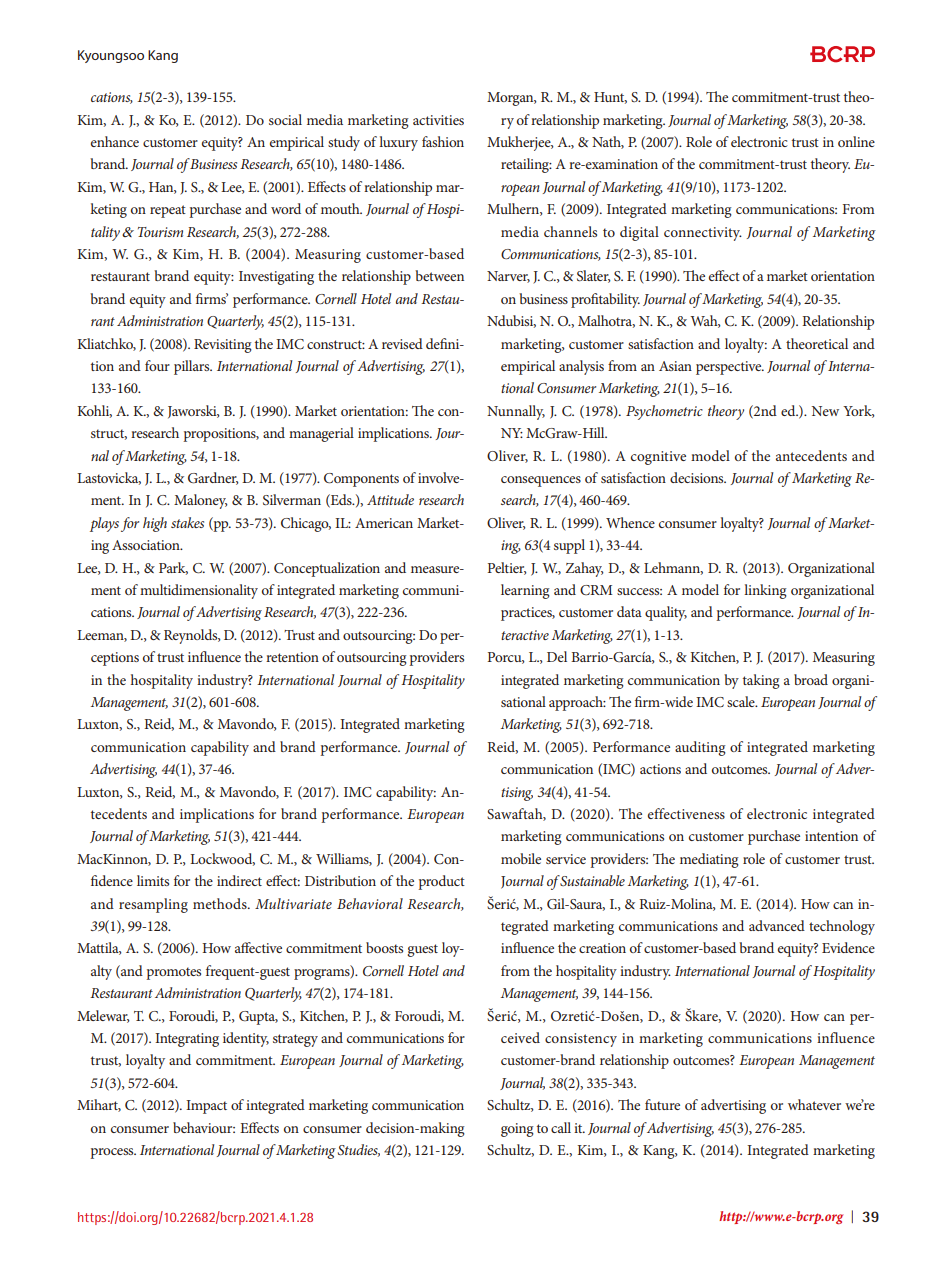 This screenshot has width=952, height=1270. Describe the element at coordinates (441, 882) in the screenshot. I see `product` at that location.
